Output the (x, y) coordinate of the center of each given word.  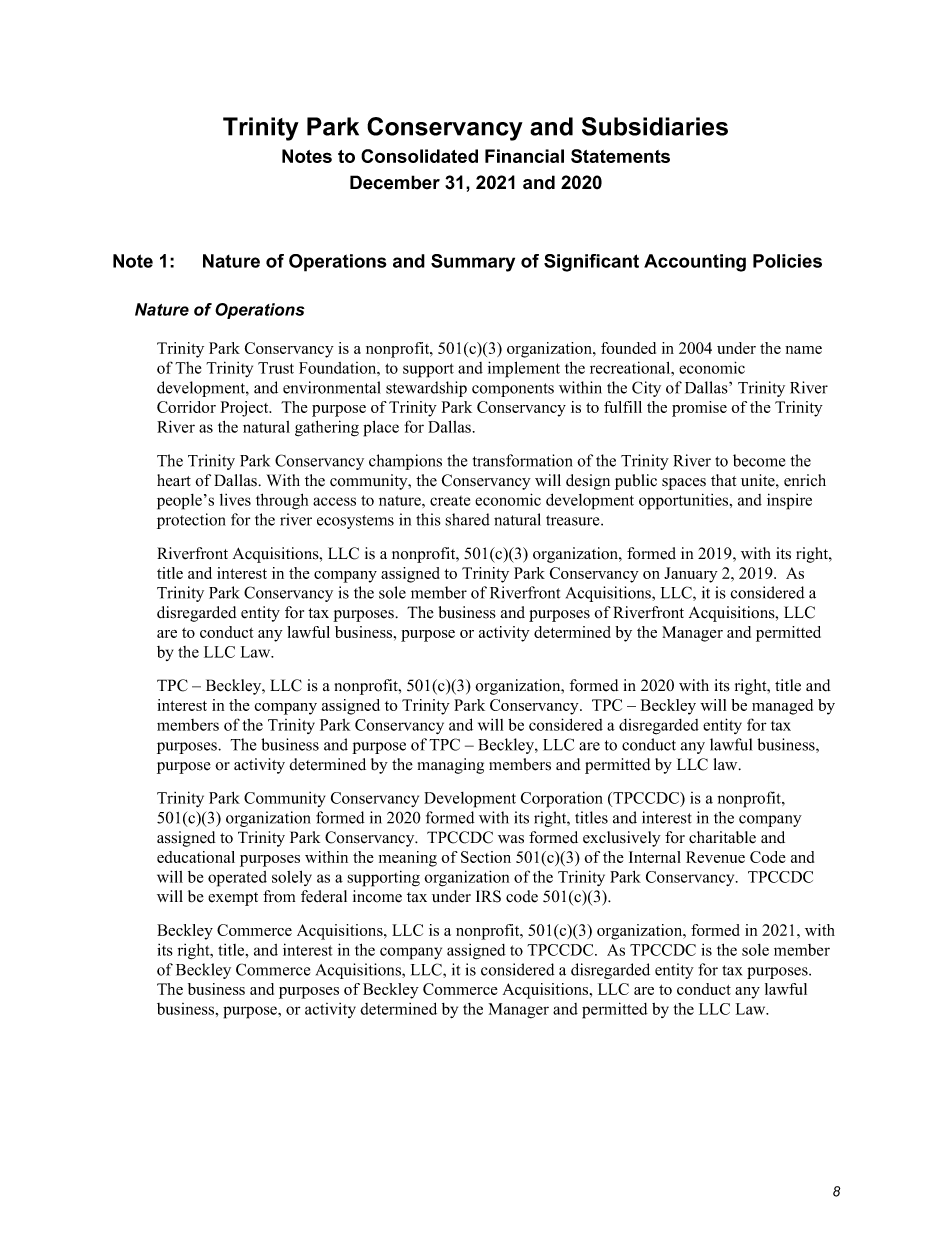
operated (237, 879)
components (513, 390)
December (395, 182)
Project (246, 409)
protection (191, 521)
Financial (524, 156)
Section (486, 857)
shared (467, 519)
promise (699, 409)
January (691, 575)
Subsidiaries (655, 126)
